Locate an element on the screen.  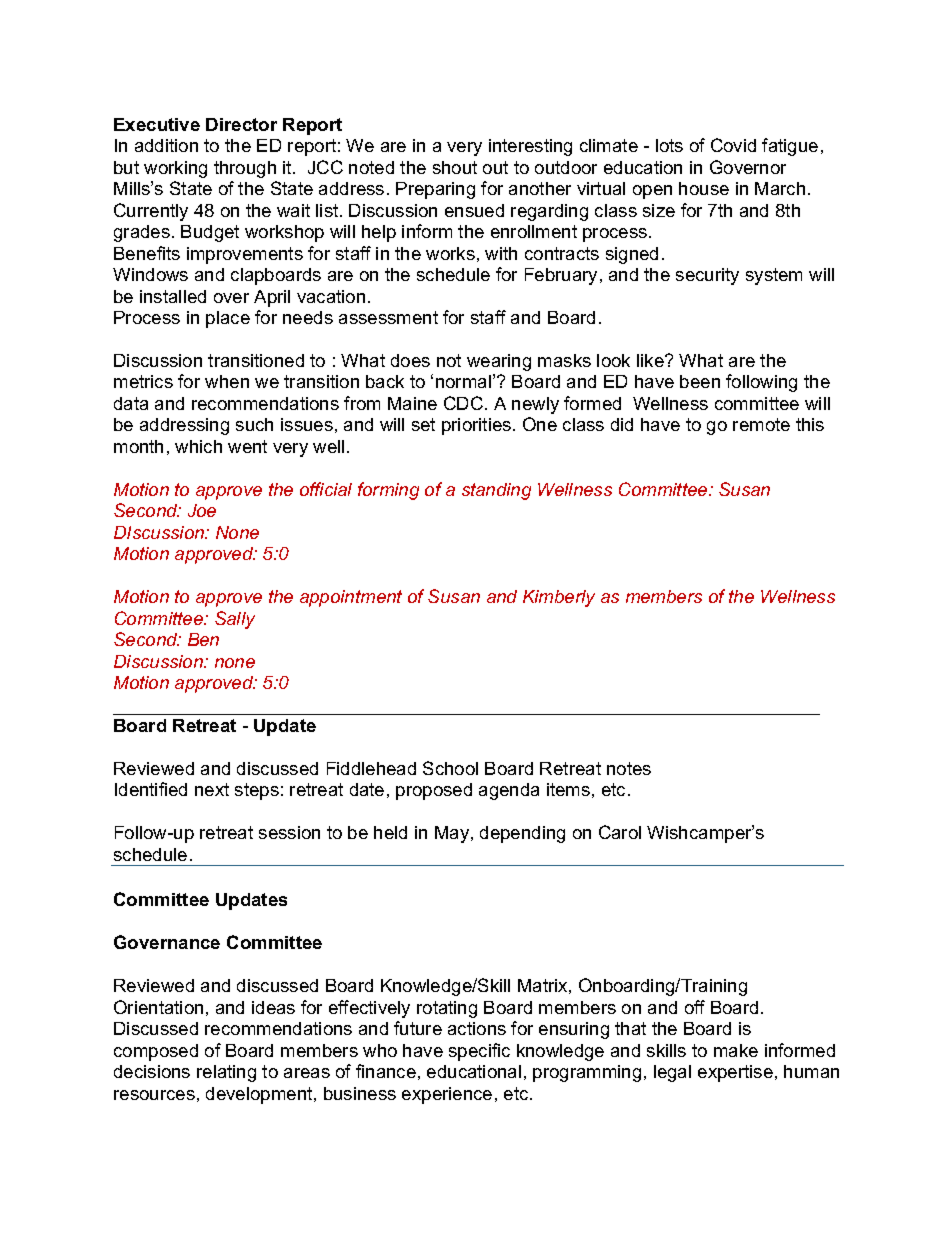
priorities is located at coordinates (478, 426).
